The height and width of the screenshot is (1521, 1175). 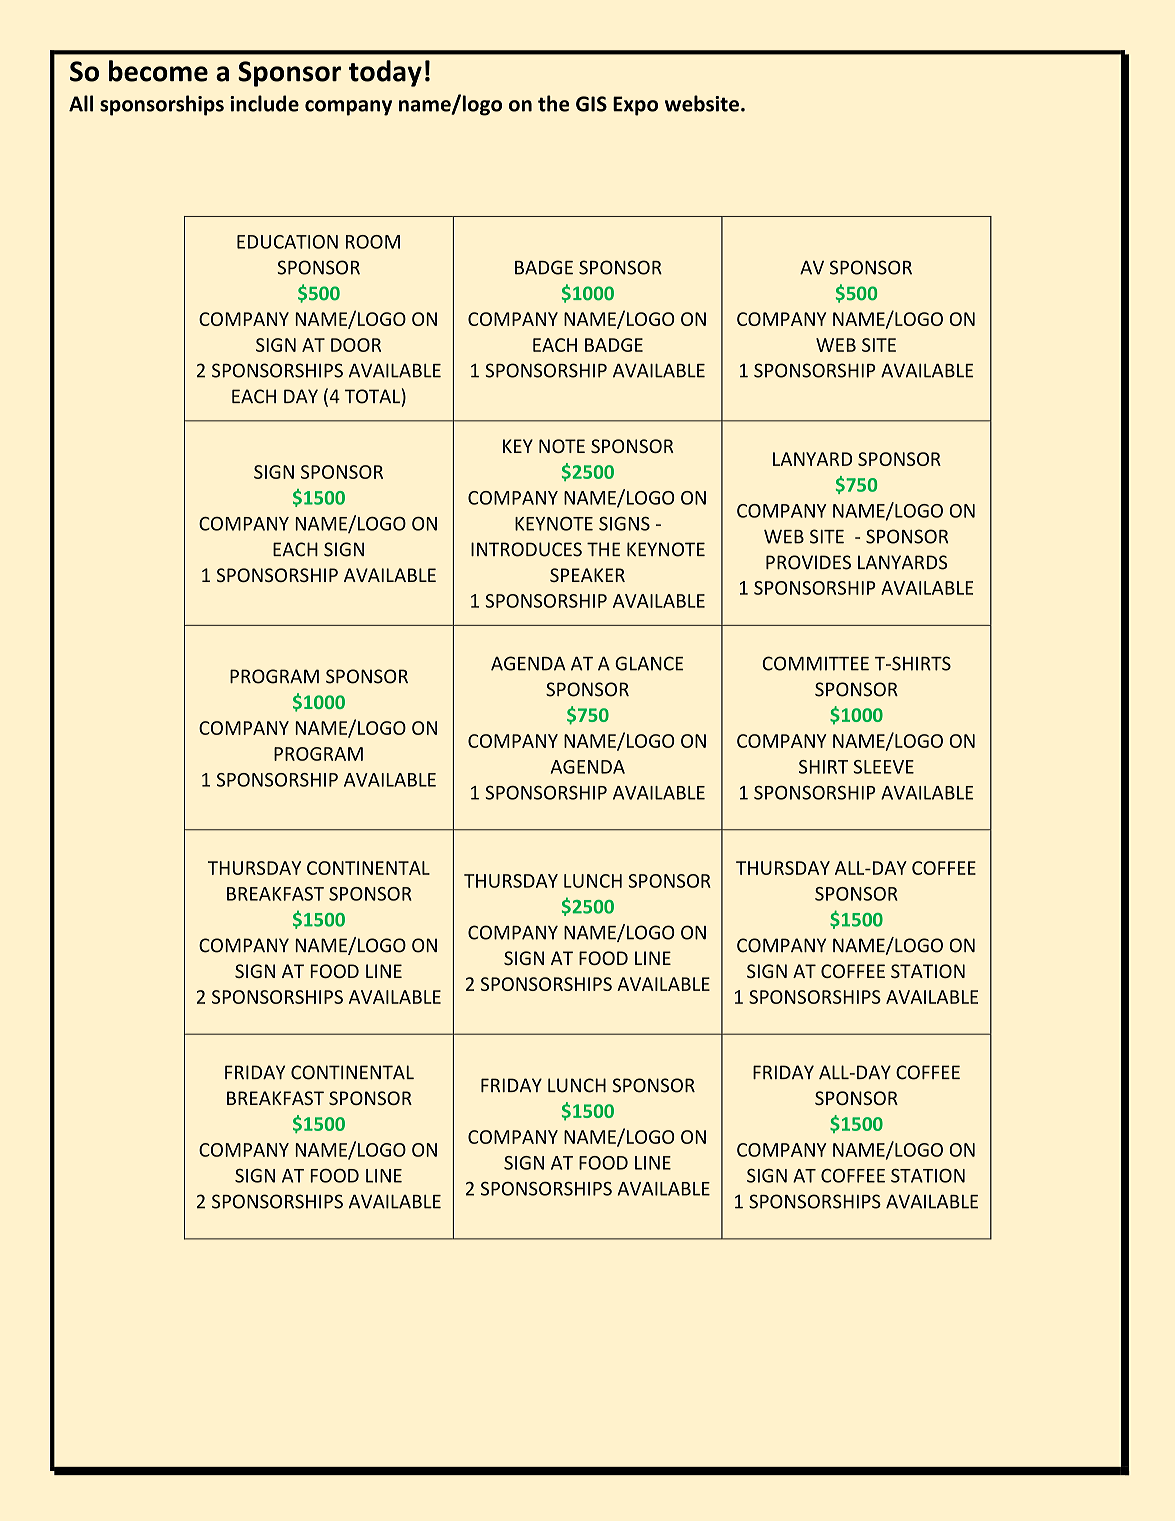 What do you see at coordinates (815, 663) in the screenshot?
I see `COMMITTEE` at bounding box center [815, 663].
